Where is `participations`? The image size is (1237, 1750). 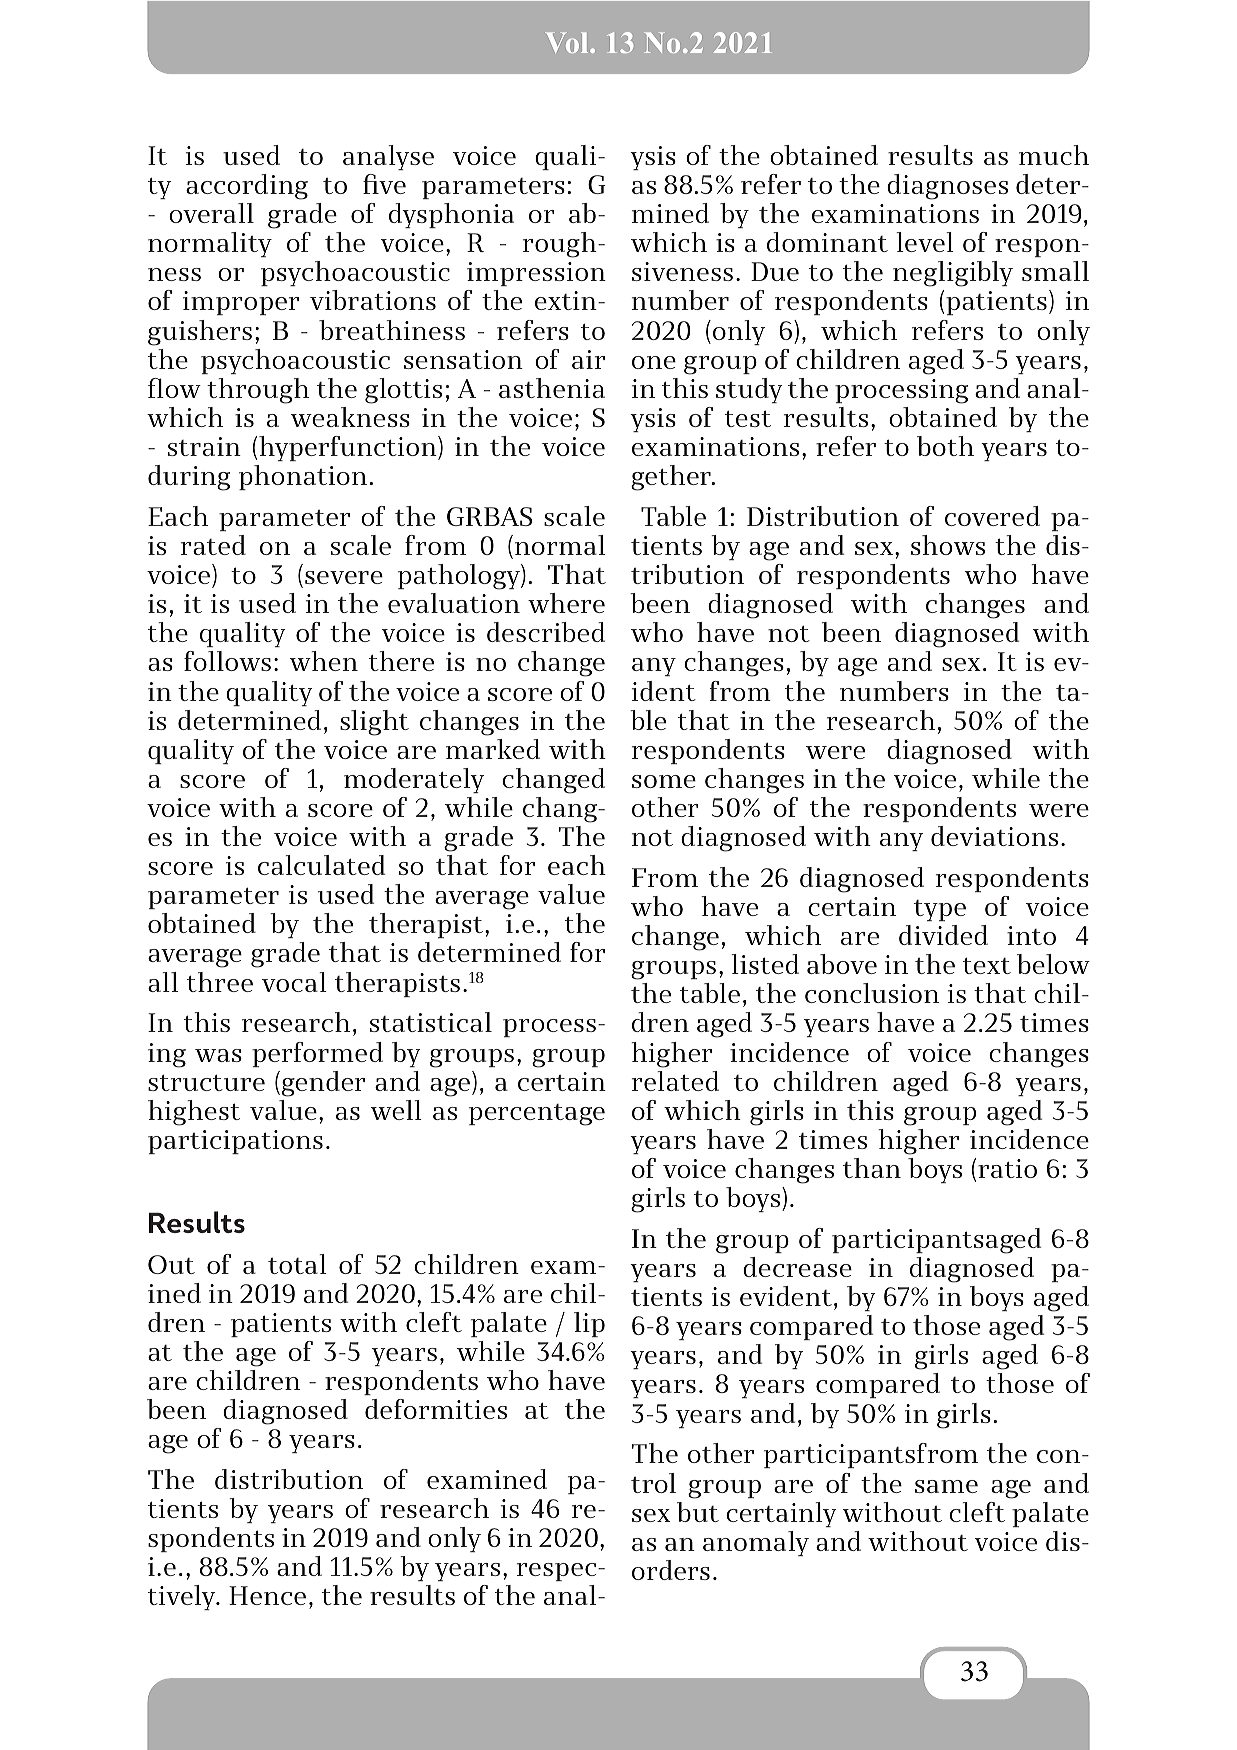 participations is located at coordinates (235, 1142).
